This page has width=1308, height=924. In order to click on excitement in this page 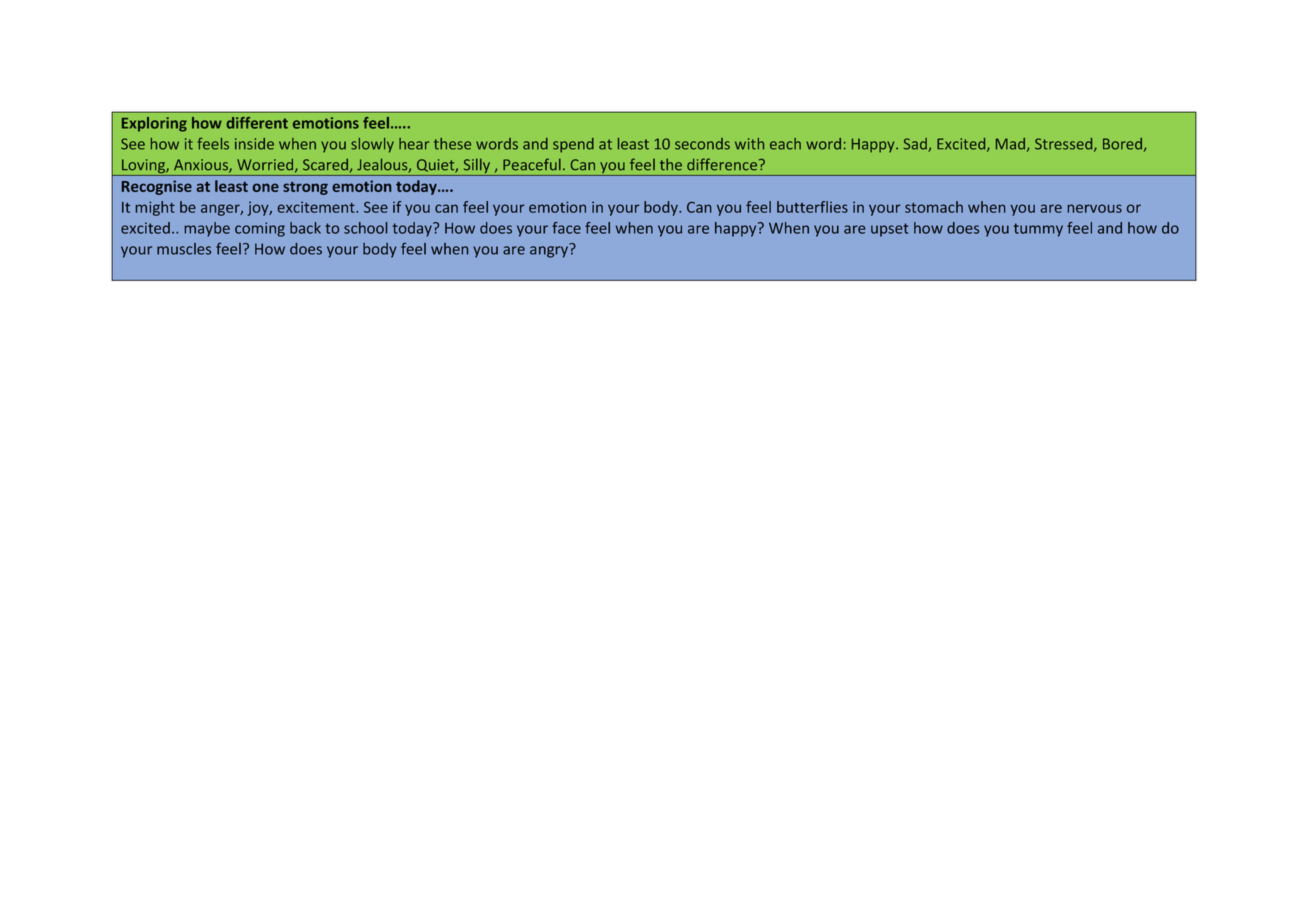, I will do `click(317, 207)`.
